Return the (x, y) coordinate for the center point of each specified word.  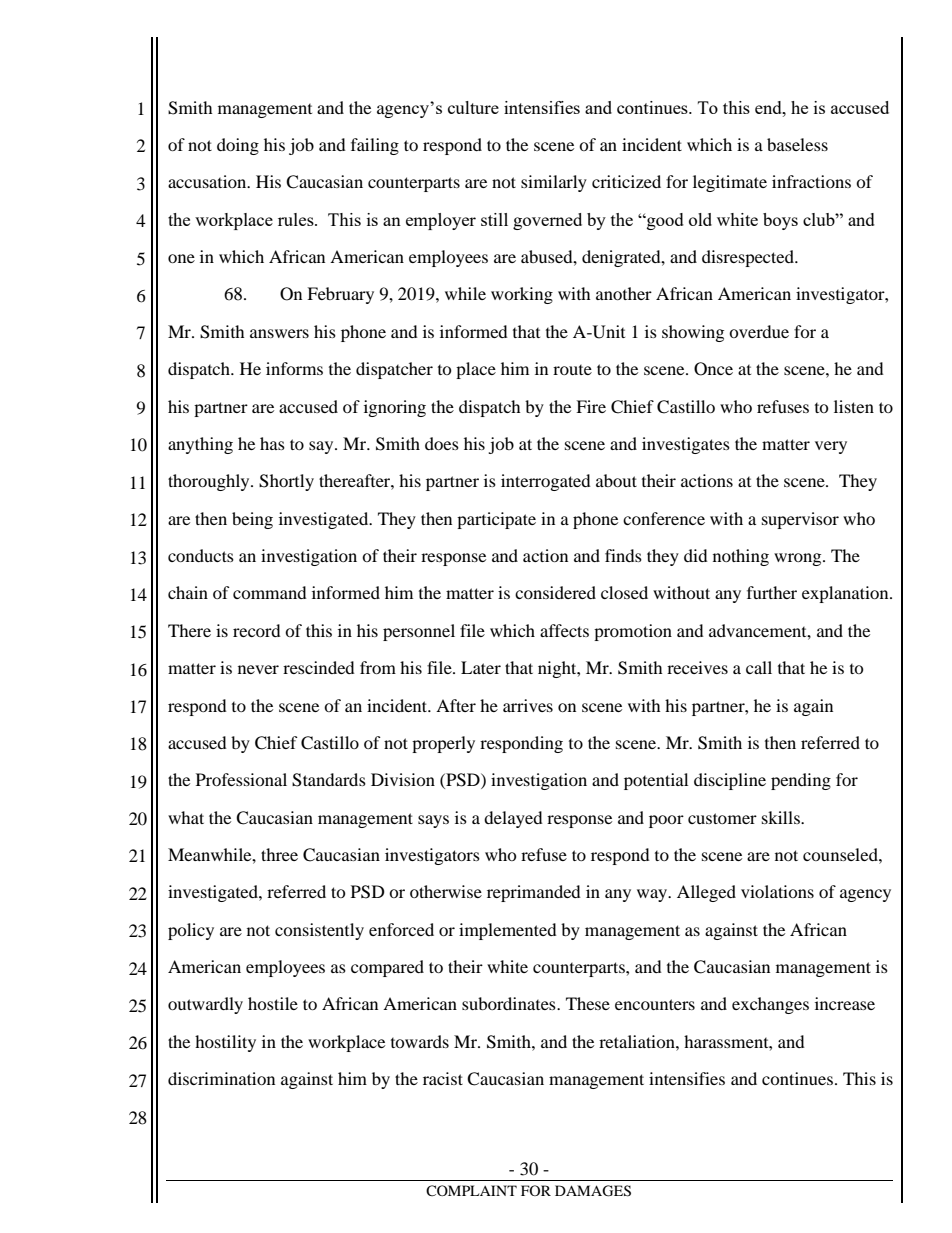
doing (238, 146)
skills (782, 817)
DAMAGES (593, 1191)
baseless (797, 144)
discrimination (221, 1078)
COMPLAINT (471, 1190)
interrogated (546, 482)
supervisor (800, 520)
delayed (513, 819)
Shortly (286, 482)
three (279, 854)
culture (473, 107)
